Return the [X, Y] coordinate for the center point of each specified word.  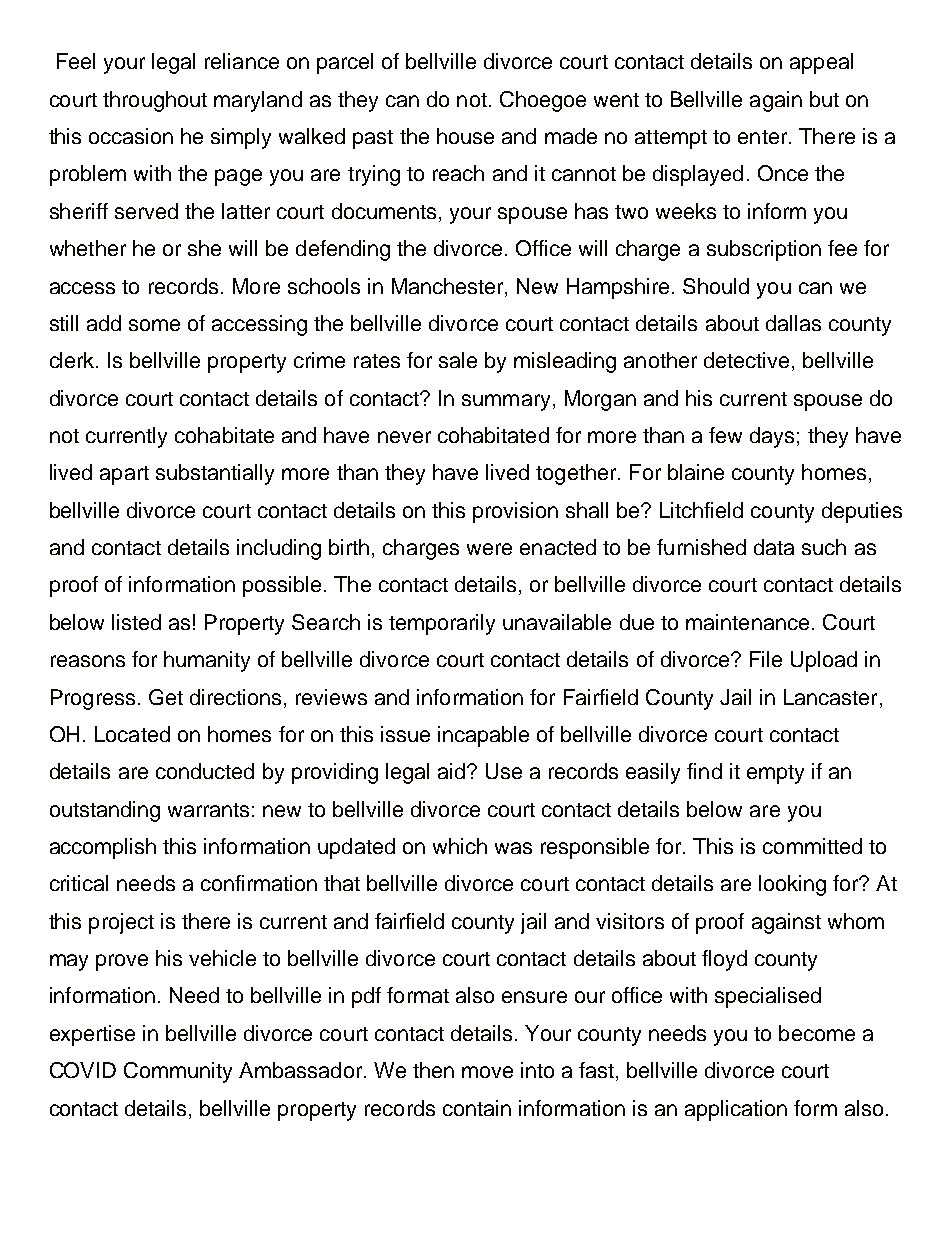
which [460, 846]
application [736, 1110]
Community [178, 1072]
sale [458, 360]
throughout [155, 101]
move [487, 1072]
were [489, 549]
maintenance [747, 622]
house [465, 136]
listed [136, 622]
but [824, 99]
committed [812, 846]
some [154, 325]
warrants [208, 810]
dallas [793, 323]
